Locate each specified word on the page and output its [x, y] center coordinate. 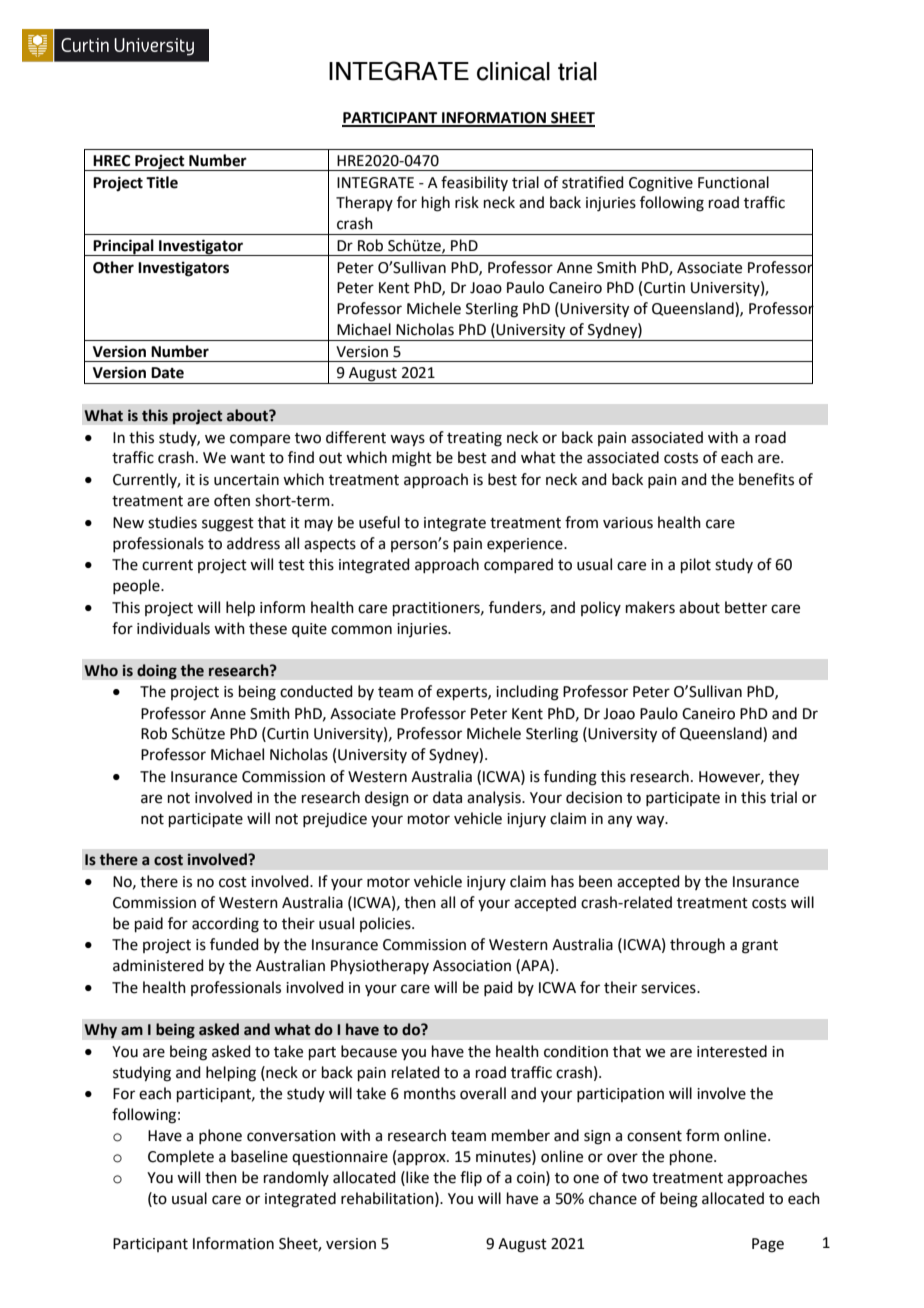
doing [157, 672]
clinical [513, 71]
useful [379, 522]
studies [172, 522]
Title [162, 182]
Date [167, 373]
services [669, 988]
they [784, 778]
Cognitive [661, 184]
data [447, 797]
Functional [733, 182]
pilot [696, 565]
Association [472, 966]
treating [474, 439]
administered [158, 965]
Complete [181, 1157]
